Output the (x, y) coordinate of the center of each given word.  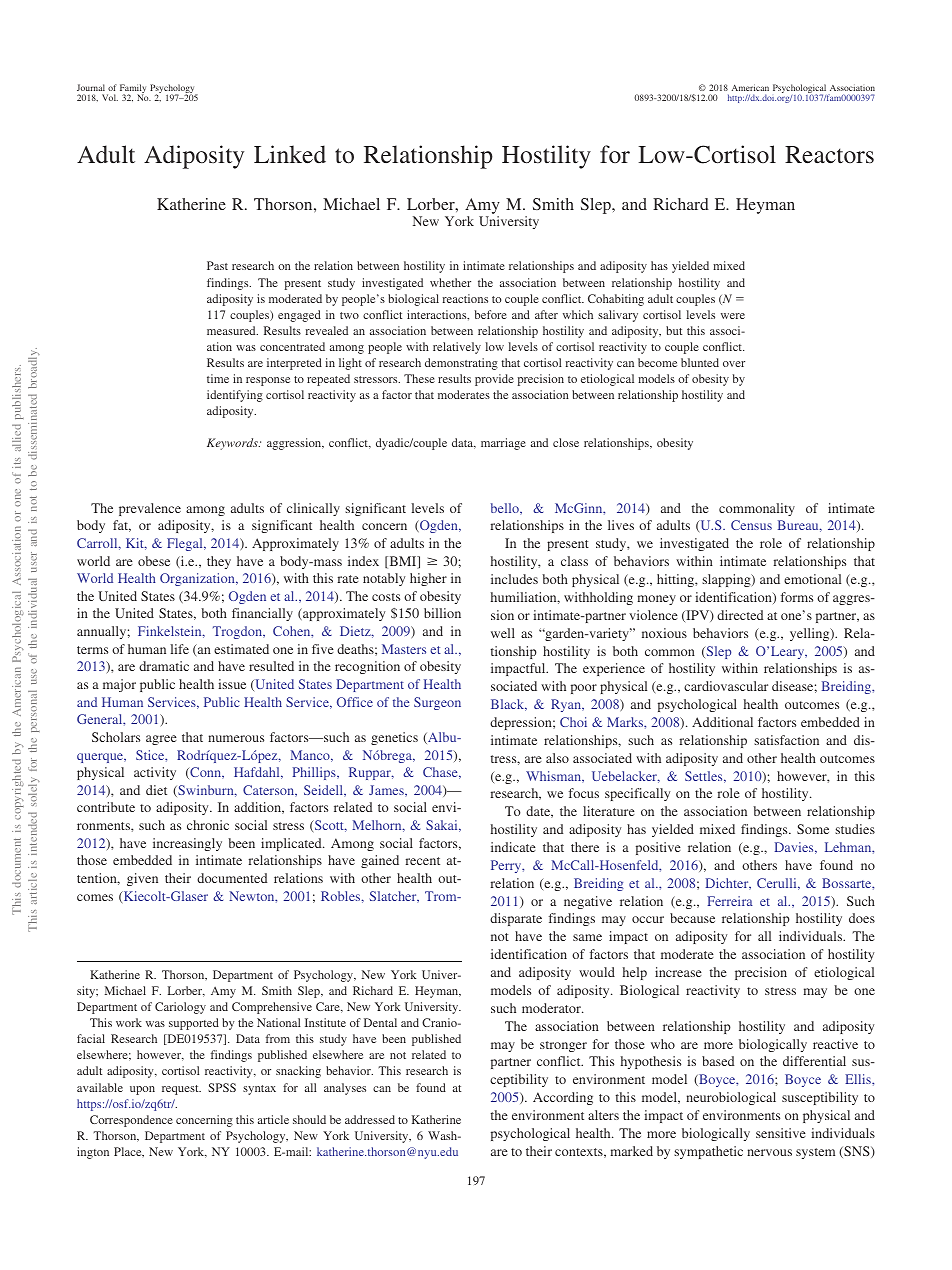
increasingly (187, 844)
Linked (290, 154)
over (734, 364)
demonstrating (461, 364)
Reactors (829, 155)
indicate (513, 847)
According (563, 1098)
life (179, 649)
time (218, 378)
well (503, 633)
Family (133, 90)
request (181, 1090)
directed (740, 615)
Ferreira (730, 901)
